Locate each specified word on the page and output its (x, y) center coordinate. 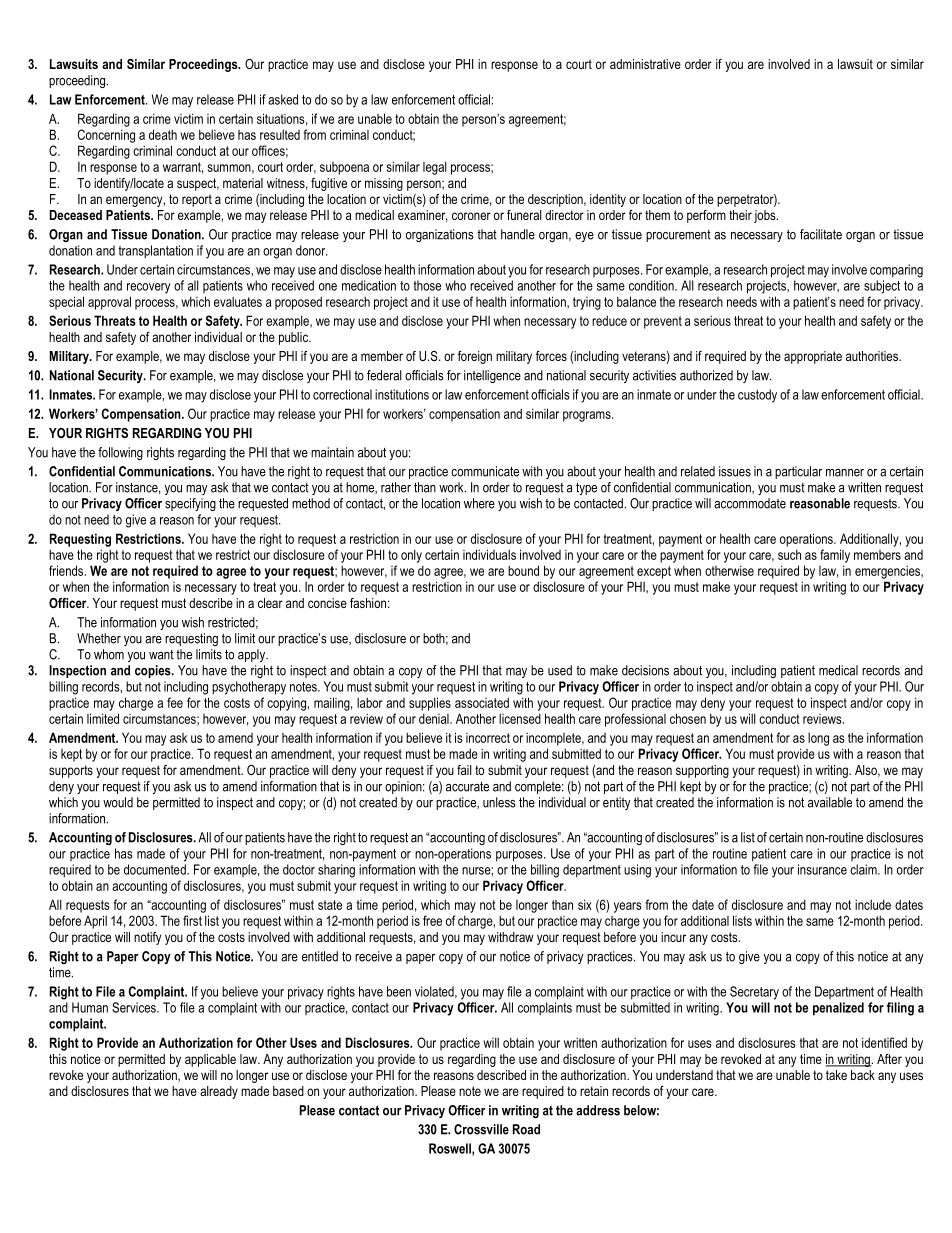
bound (523, 570)
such (789, 554)
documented (156, 869)
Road (526, 1129)
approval (109, 303)
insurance (822, 869)
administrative (645, 64)
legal (435, 168)
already (219, 1092)
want (161, 655)
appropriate (813, 357)
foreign (475, 357)
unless (499, 802)
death (163, 134)
